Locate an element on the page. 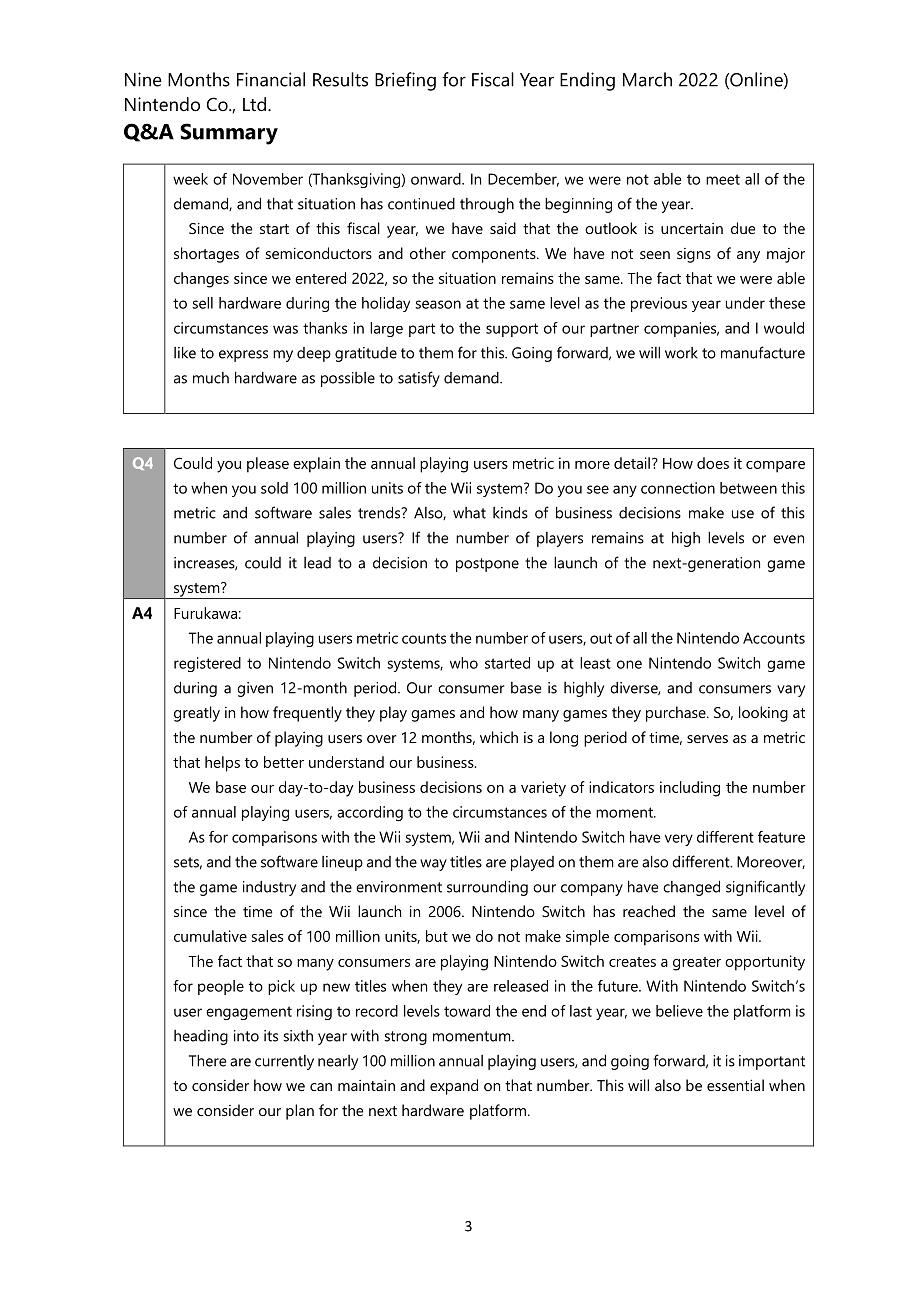 This document has width=924, height=1308. essential is located at coordinates (735, 1085).
